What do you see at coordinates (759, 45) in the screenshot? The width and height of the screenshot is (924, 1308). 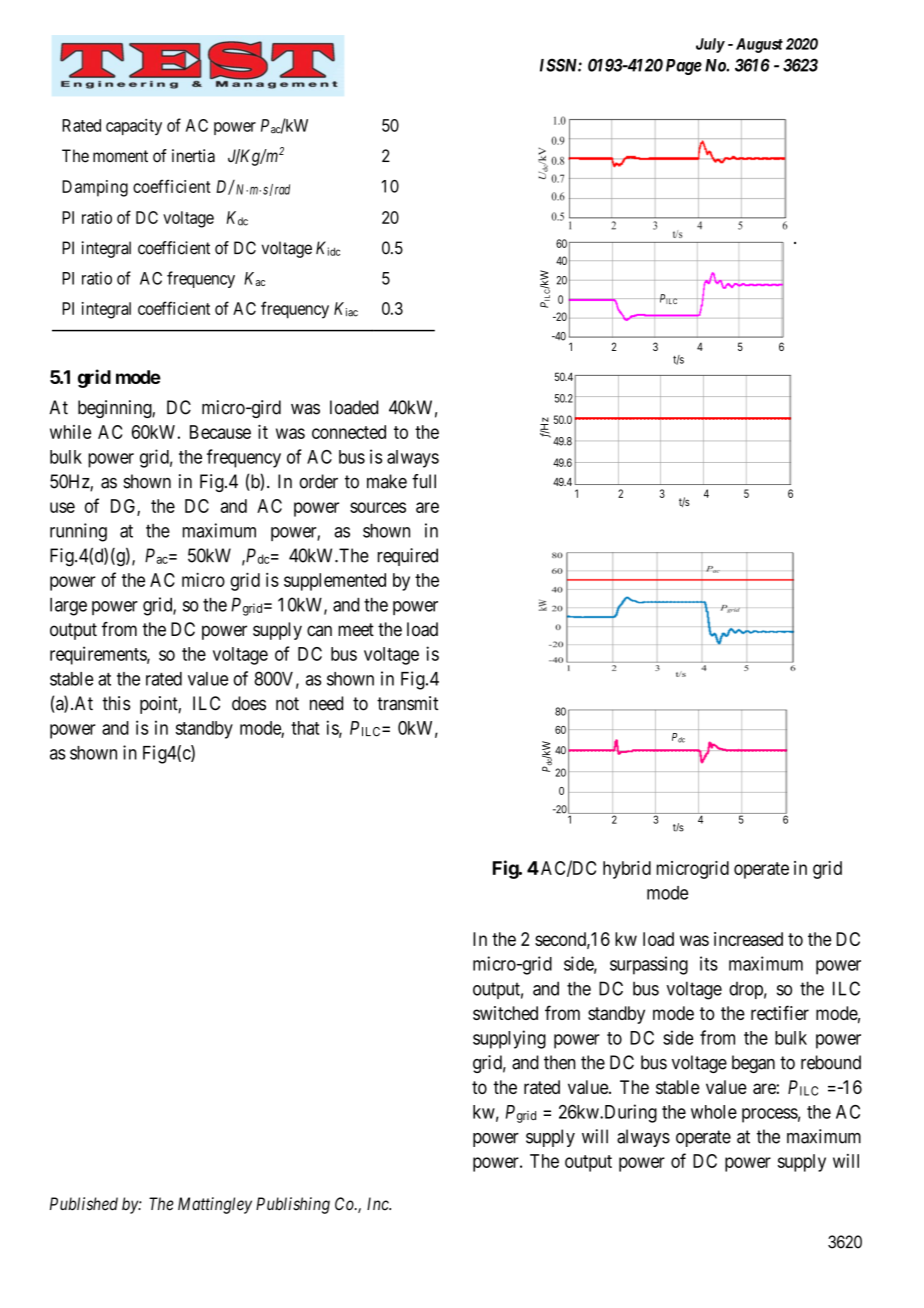 I see `August` at bounding box center [759, 45].
